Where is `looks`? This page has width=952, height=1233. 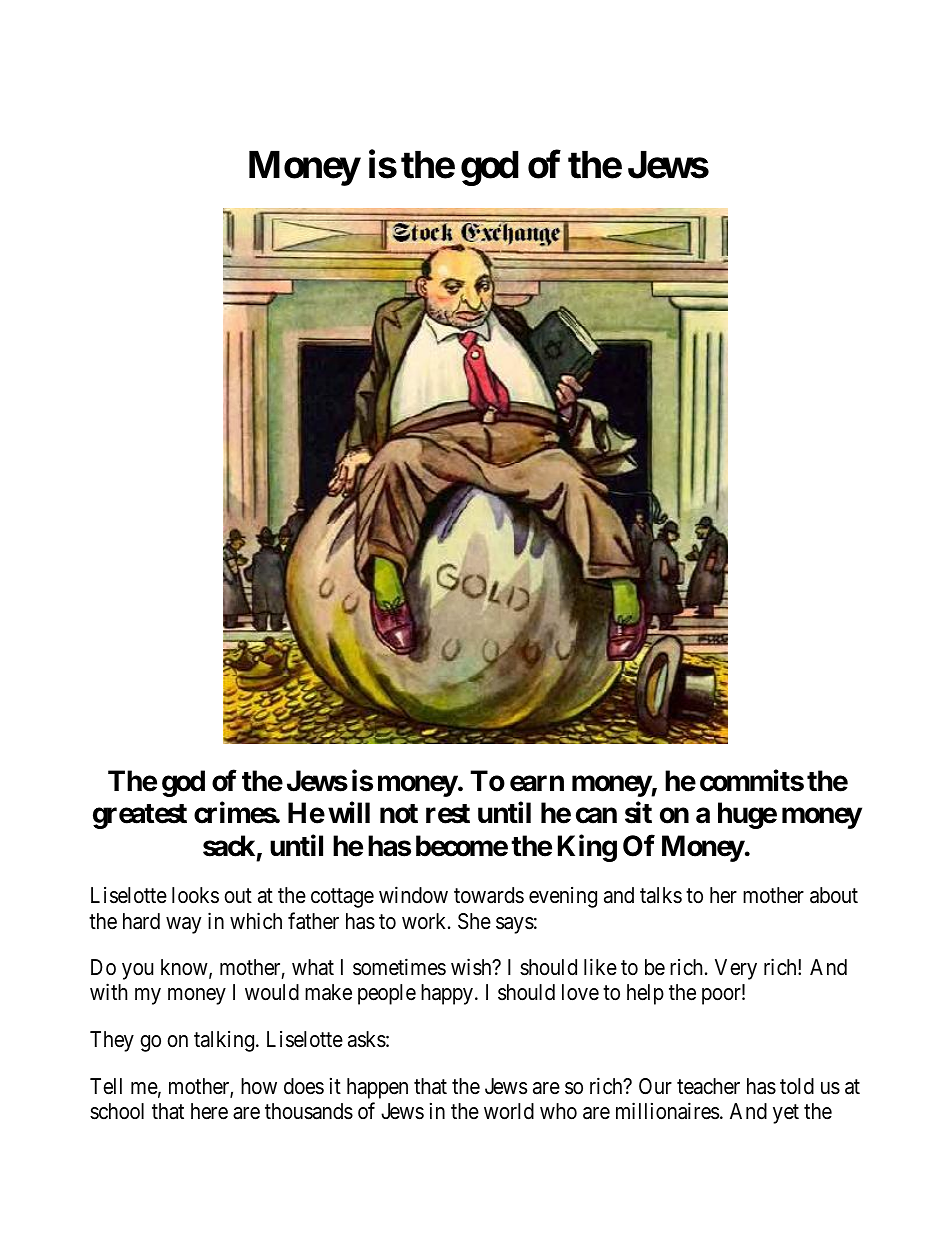
looks is located at coordinates (195, 895).
